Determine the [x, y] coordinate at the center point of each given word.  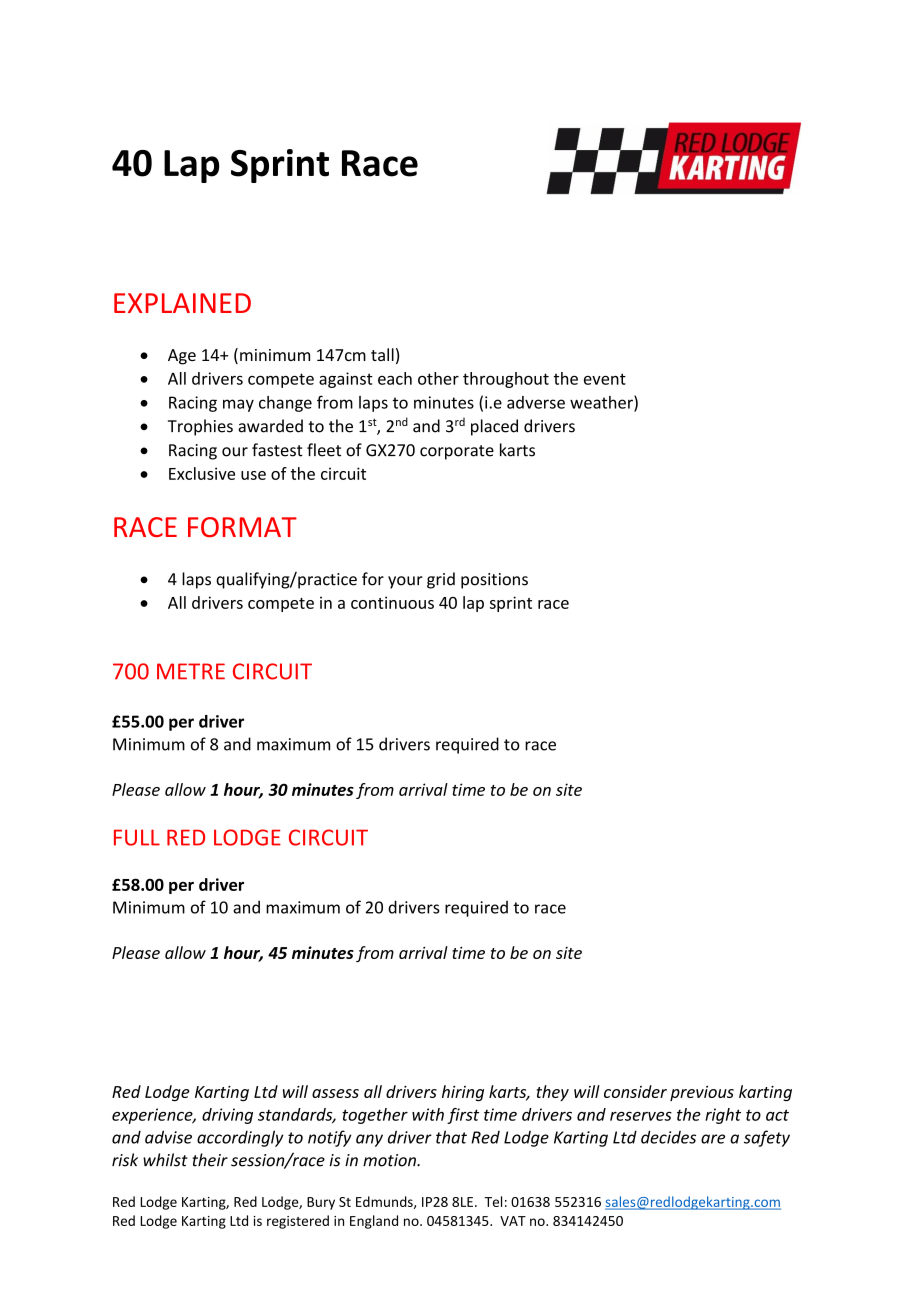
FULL [137, 837]
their [210, 1160]
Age [182, 357]
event [605, 379]
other [438, 378]
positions [494, 581]
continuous [392, 602]
